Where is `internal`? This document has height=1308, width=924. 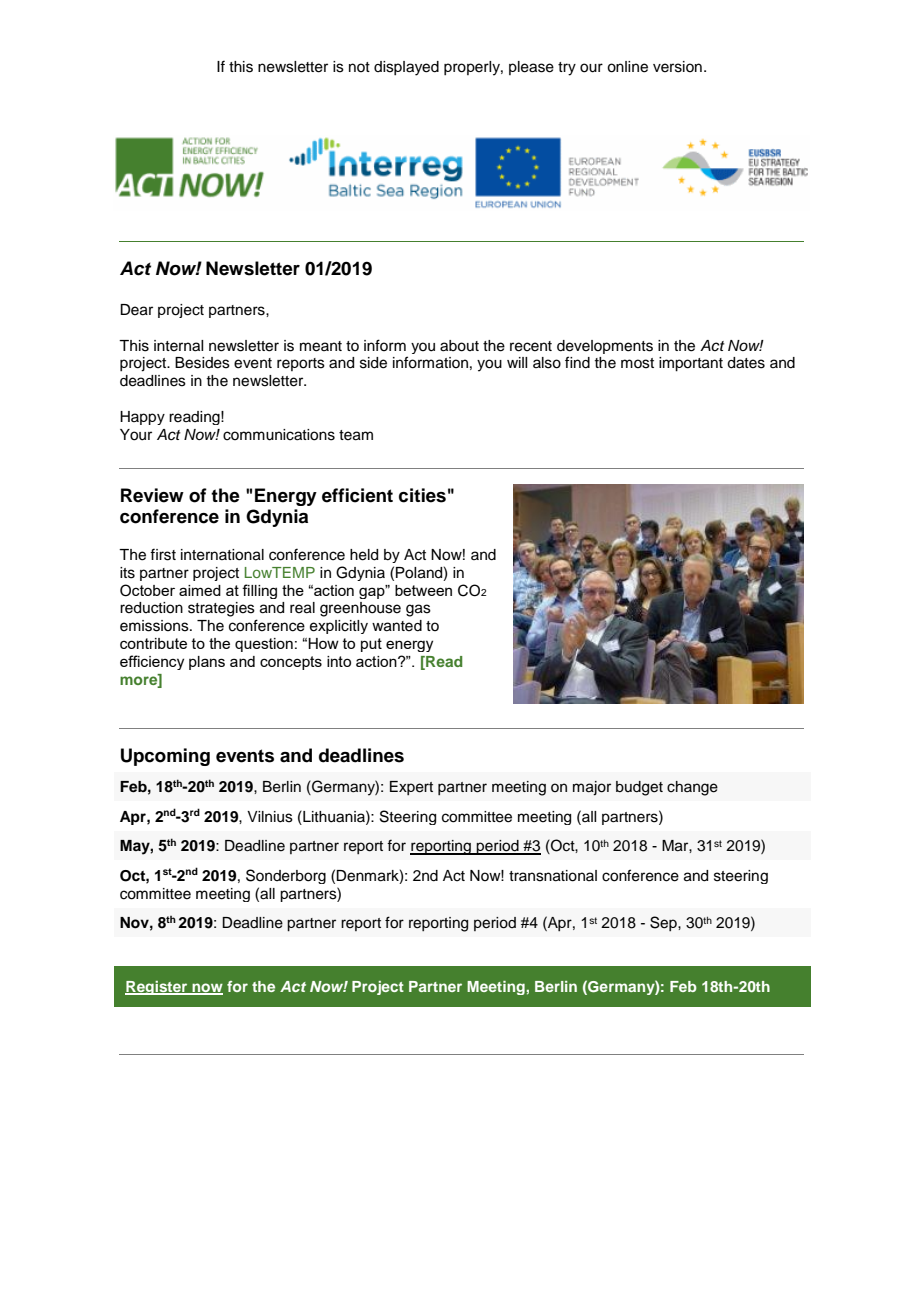 internal is located at coordinates (178, 346).
